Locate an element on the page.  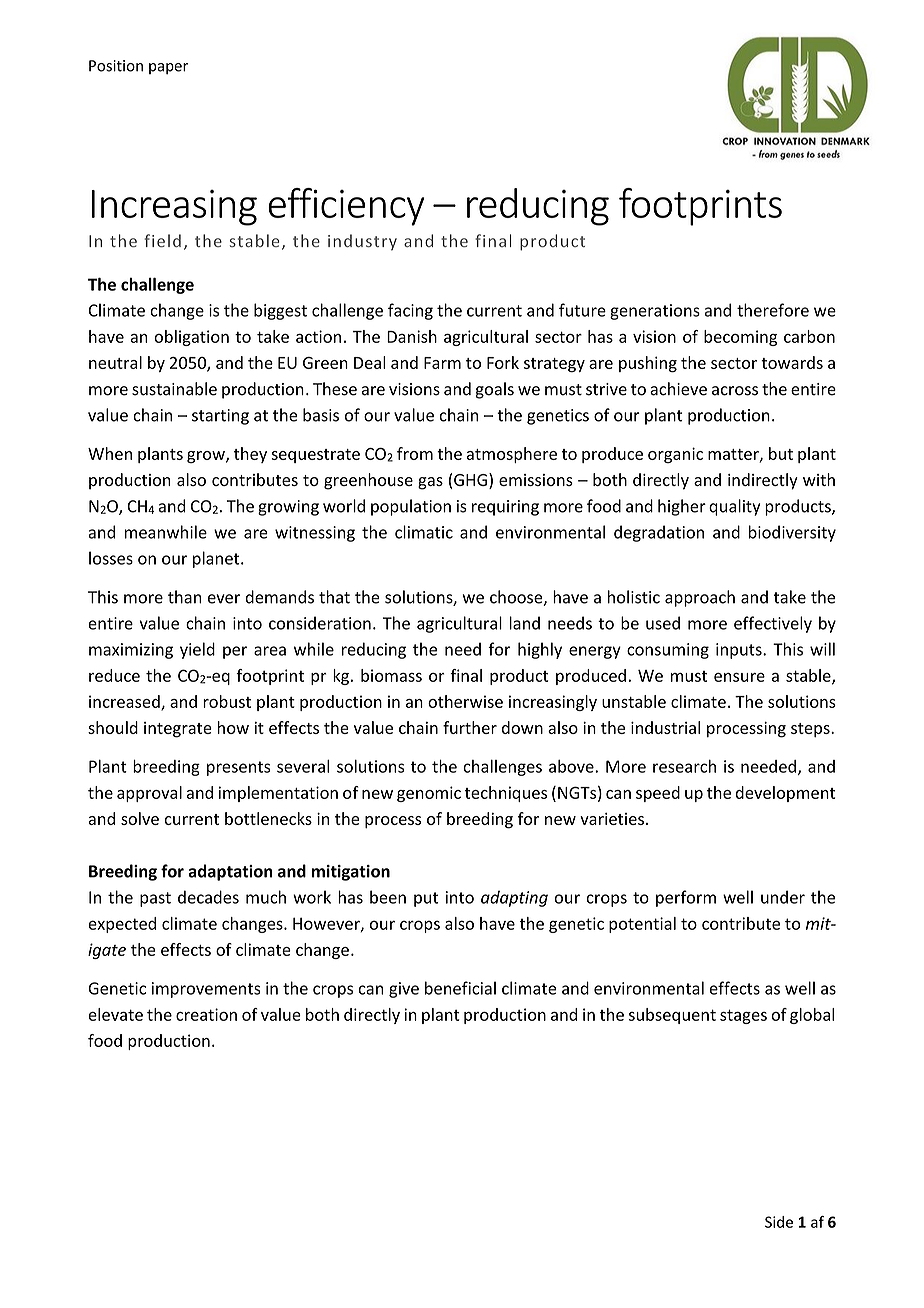
obligation is located at coordinates (191, 338).
